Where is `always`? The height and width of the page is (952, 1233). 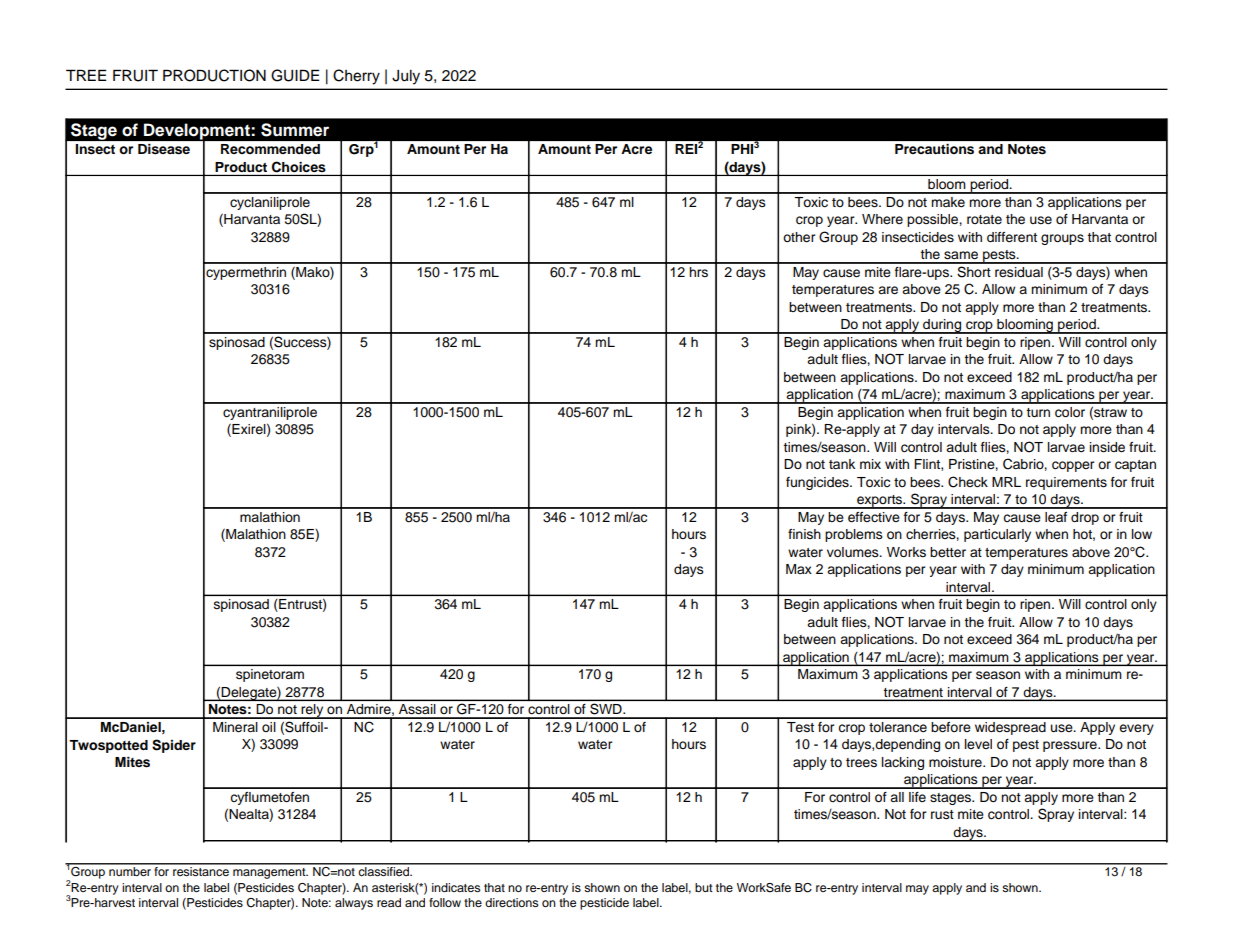 always is located at coordinates (354, 904).
